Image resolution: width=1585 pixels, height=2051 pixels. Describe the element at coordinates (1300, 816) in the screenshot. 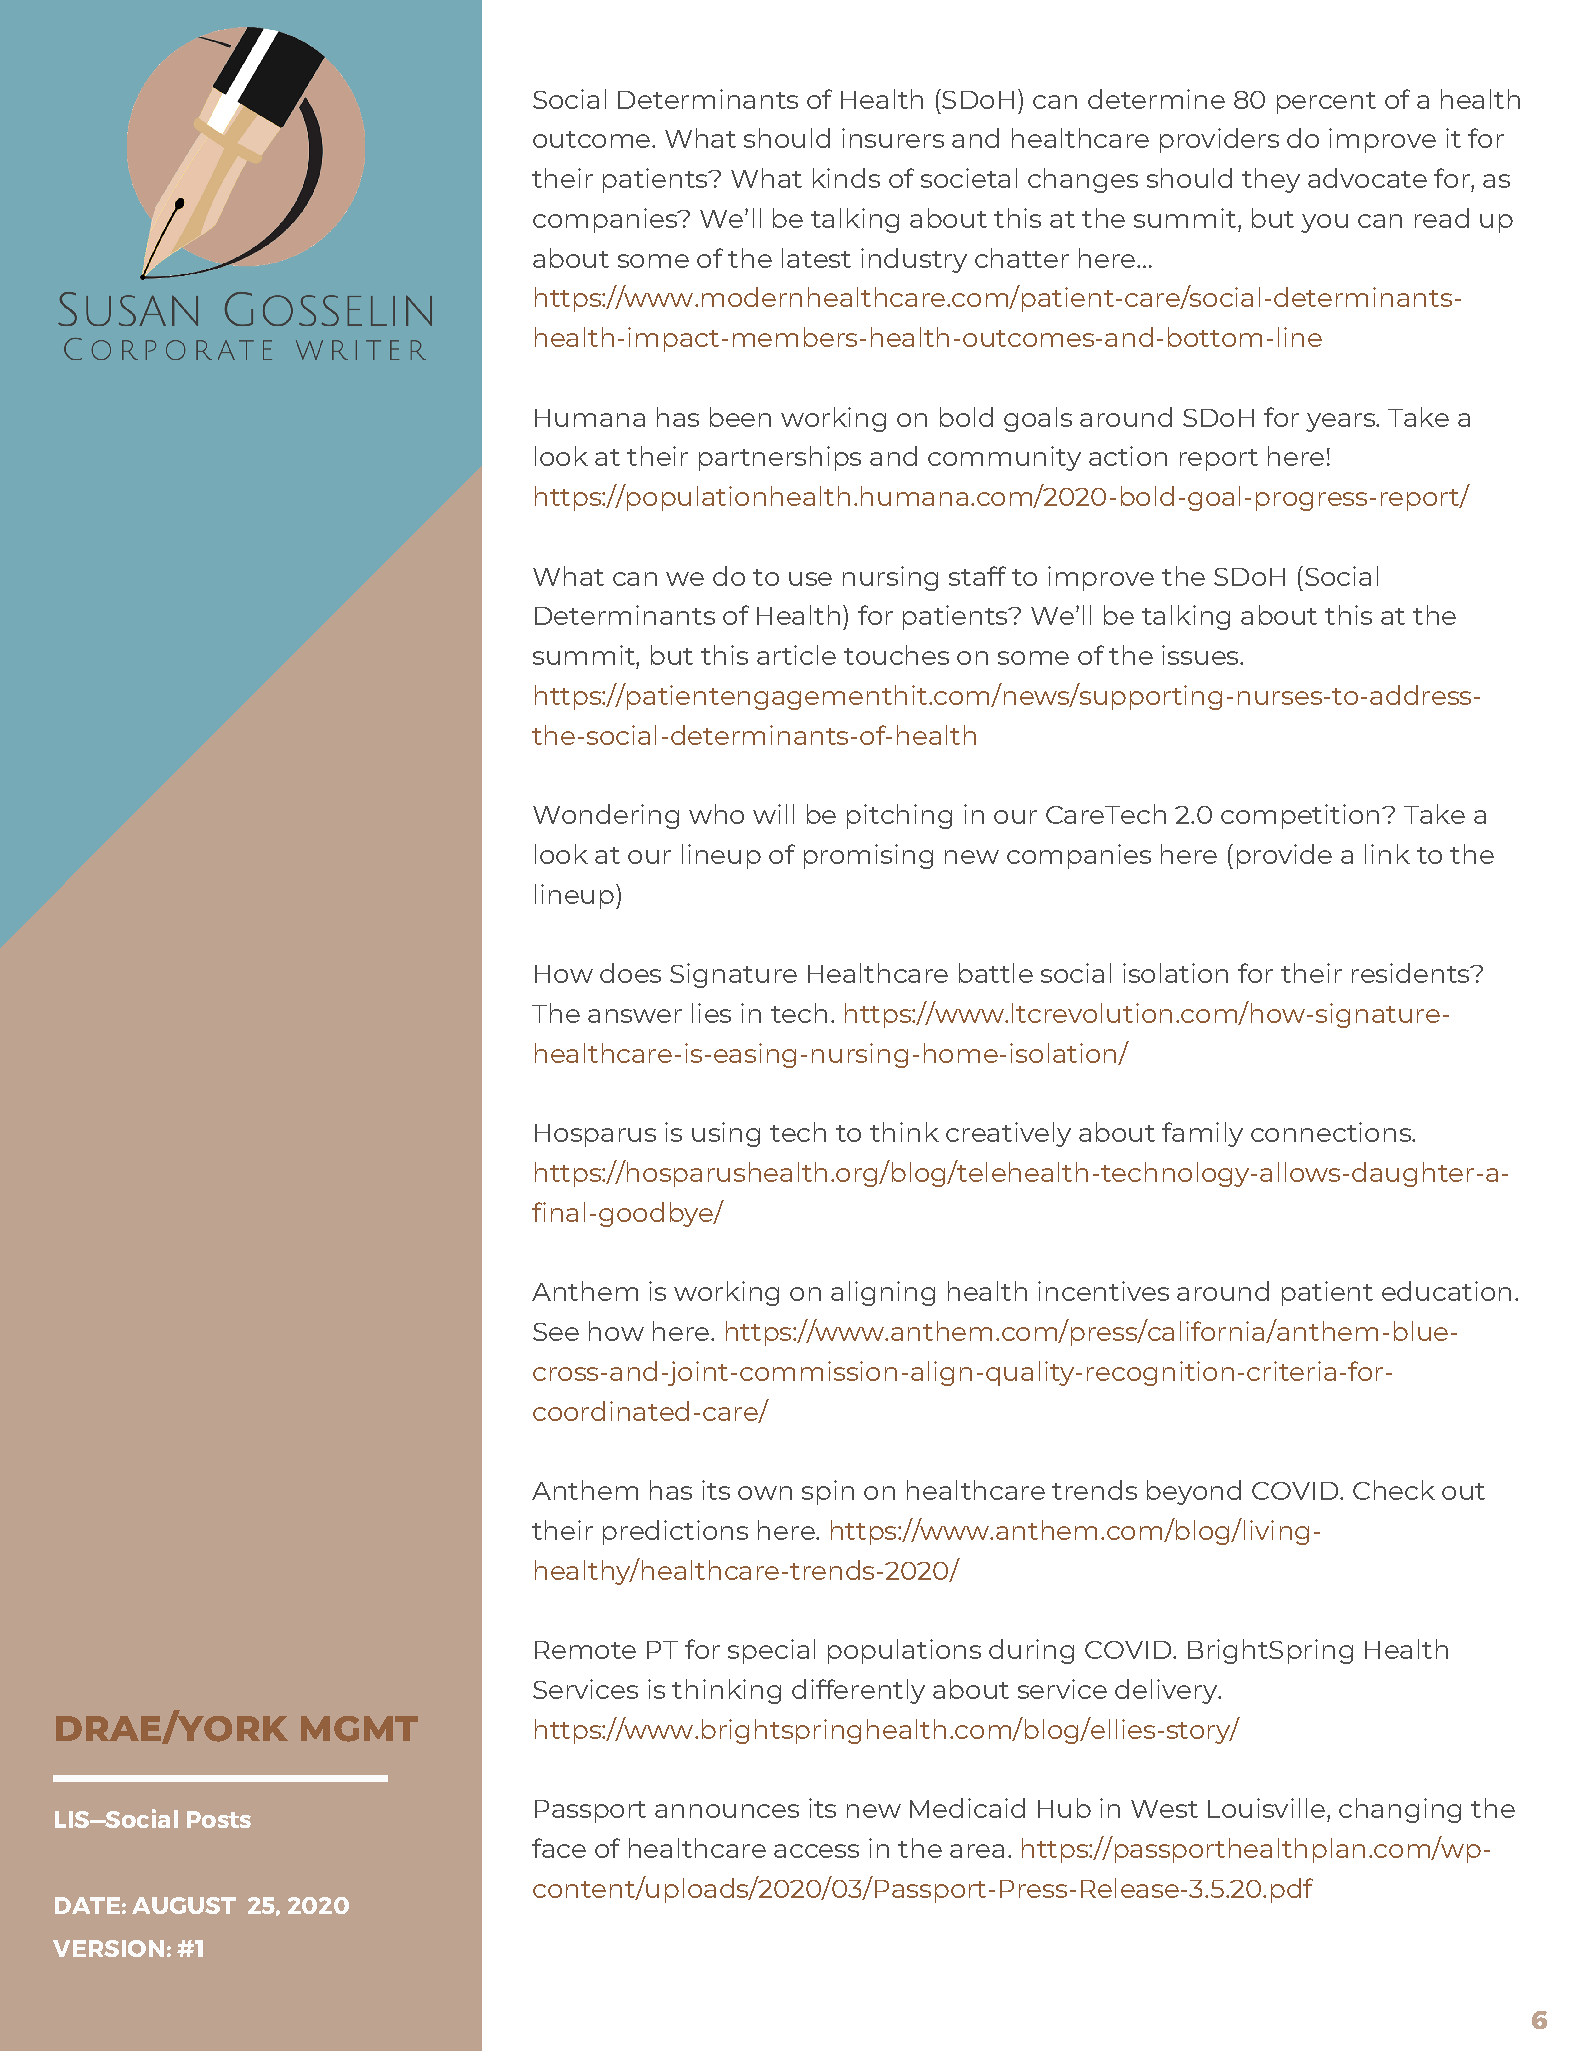

I see `competition` at that location.
